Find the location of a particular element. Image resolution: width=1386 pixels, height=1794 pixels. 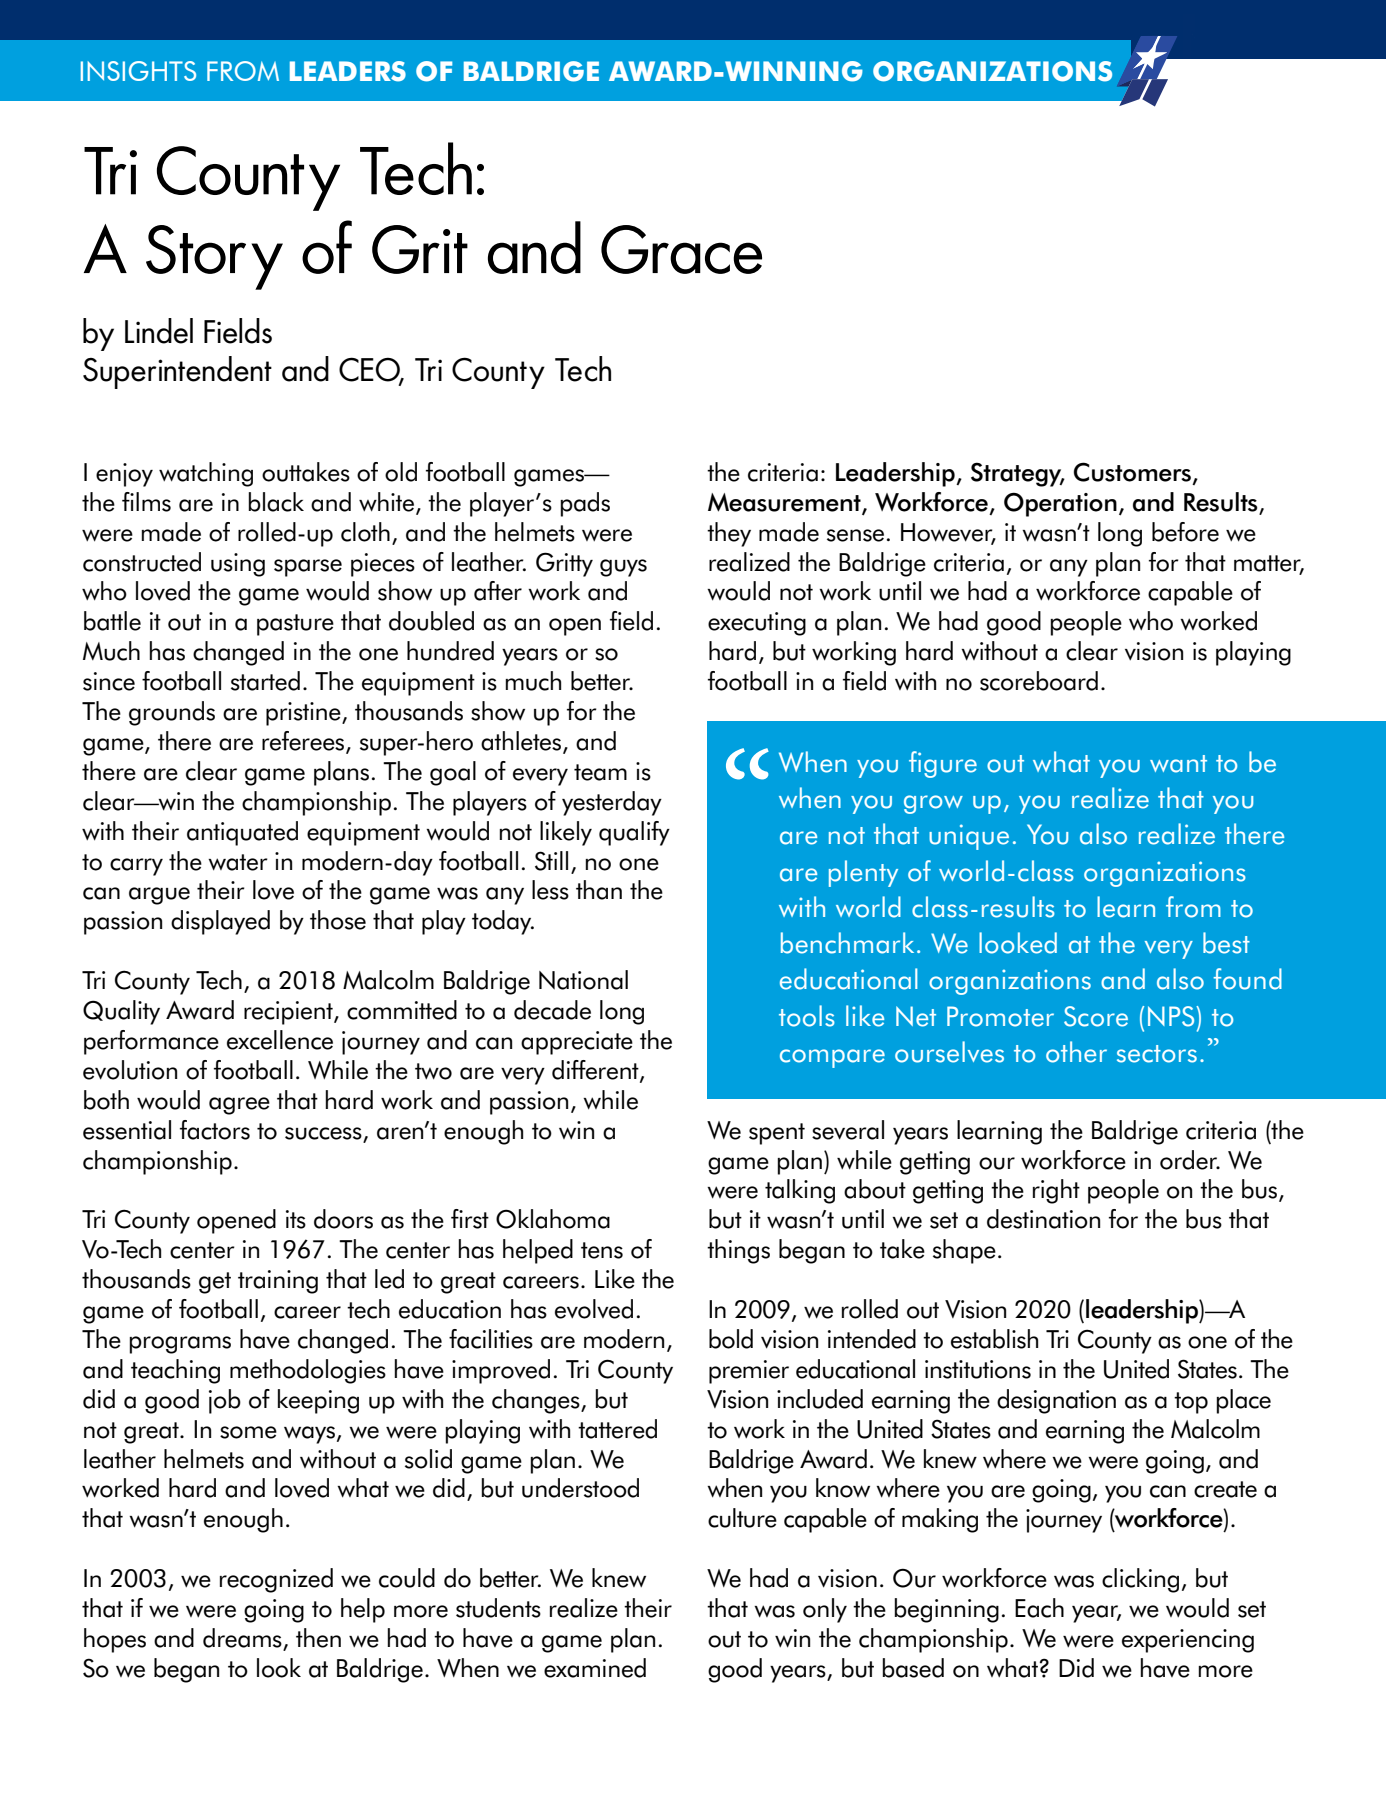

Grace is located at coordinates (681, 249).
